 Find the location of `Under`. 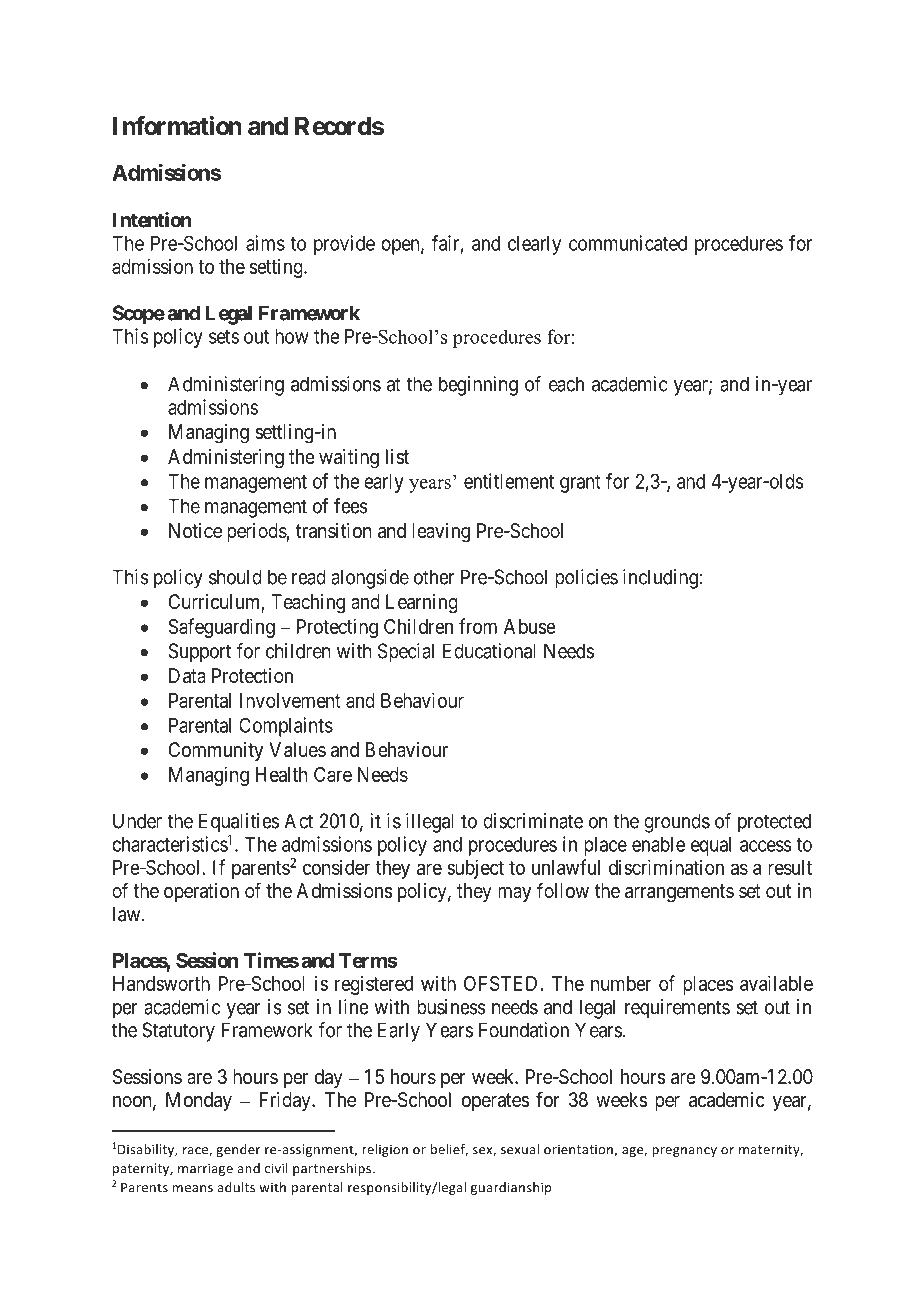

Under is located at coordinates (137, 821).
